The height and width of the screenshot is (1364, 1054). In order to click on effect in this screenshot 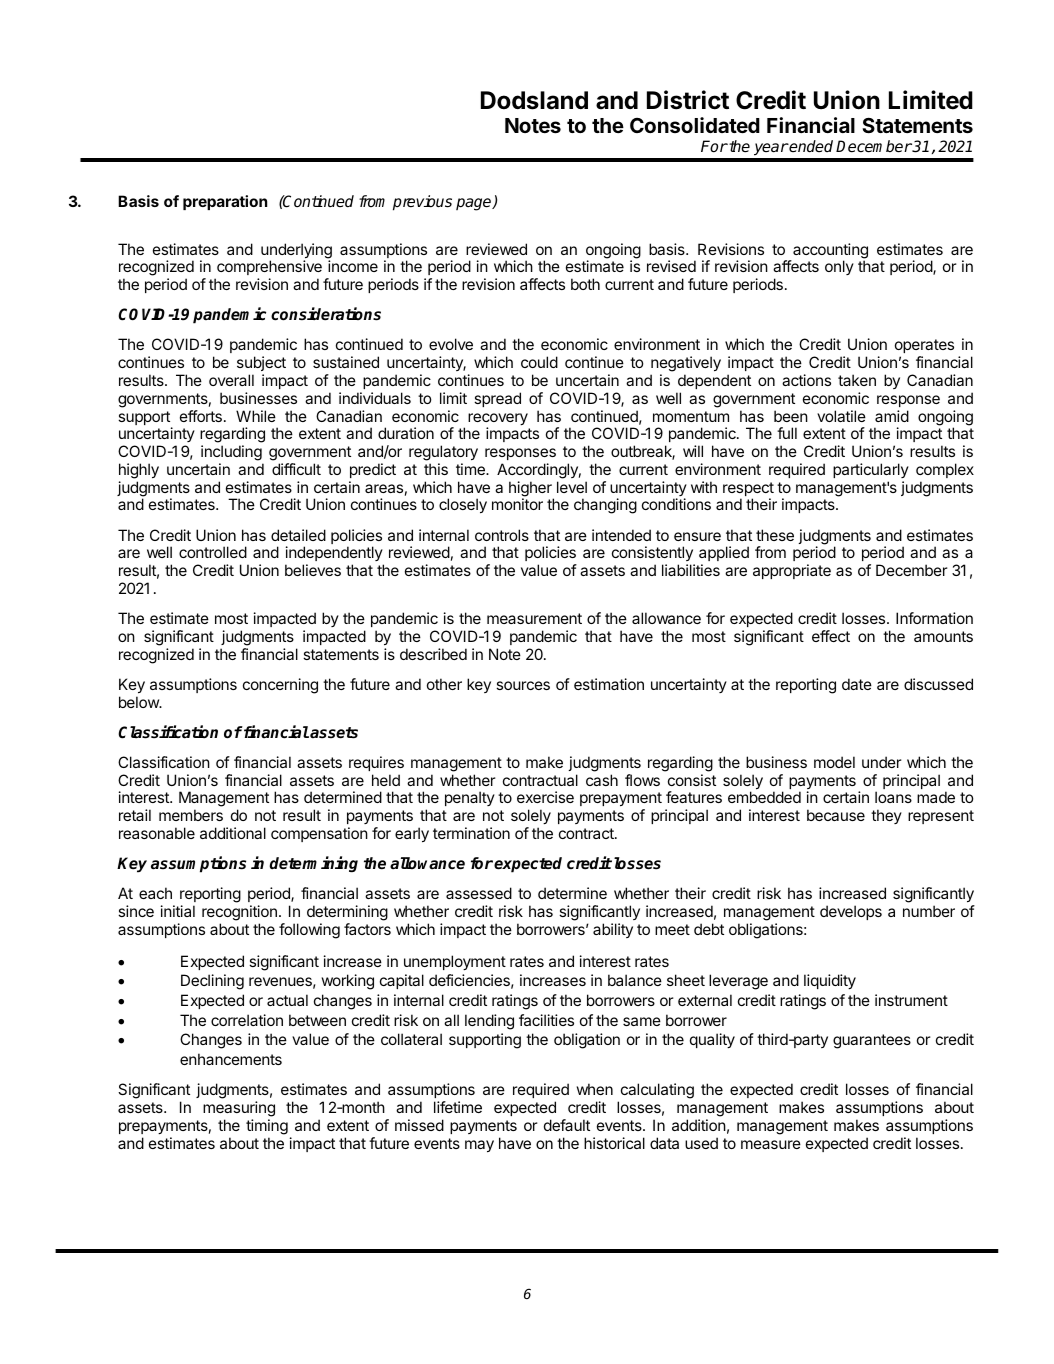, I will do `click(831, 636)`.
